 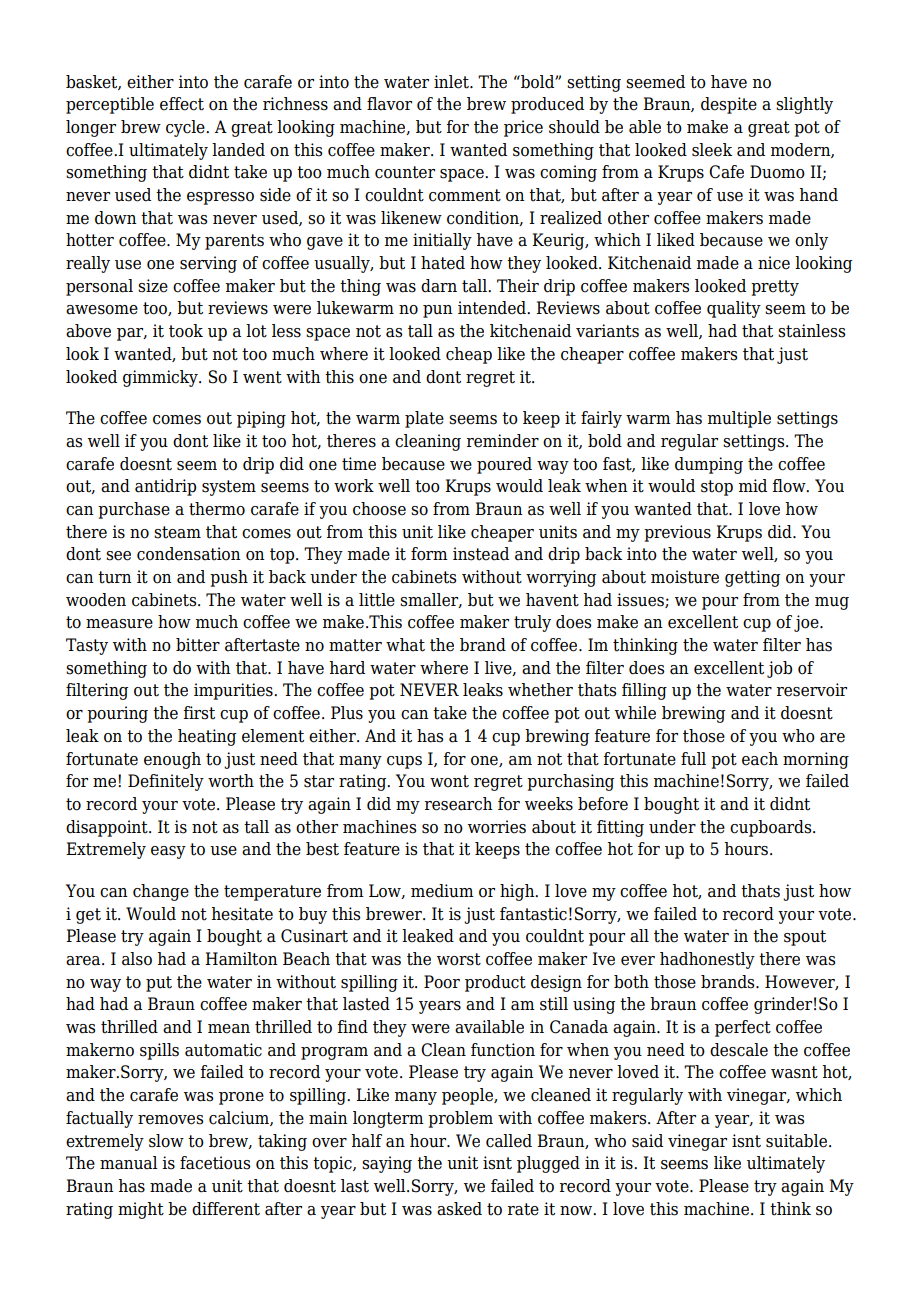 What do you see at coordinates (779, 669) in the screenshot?
I see `job` at bounding box center [779, 669].
